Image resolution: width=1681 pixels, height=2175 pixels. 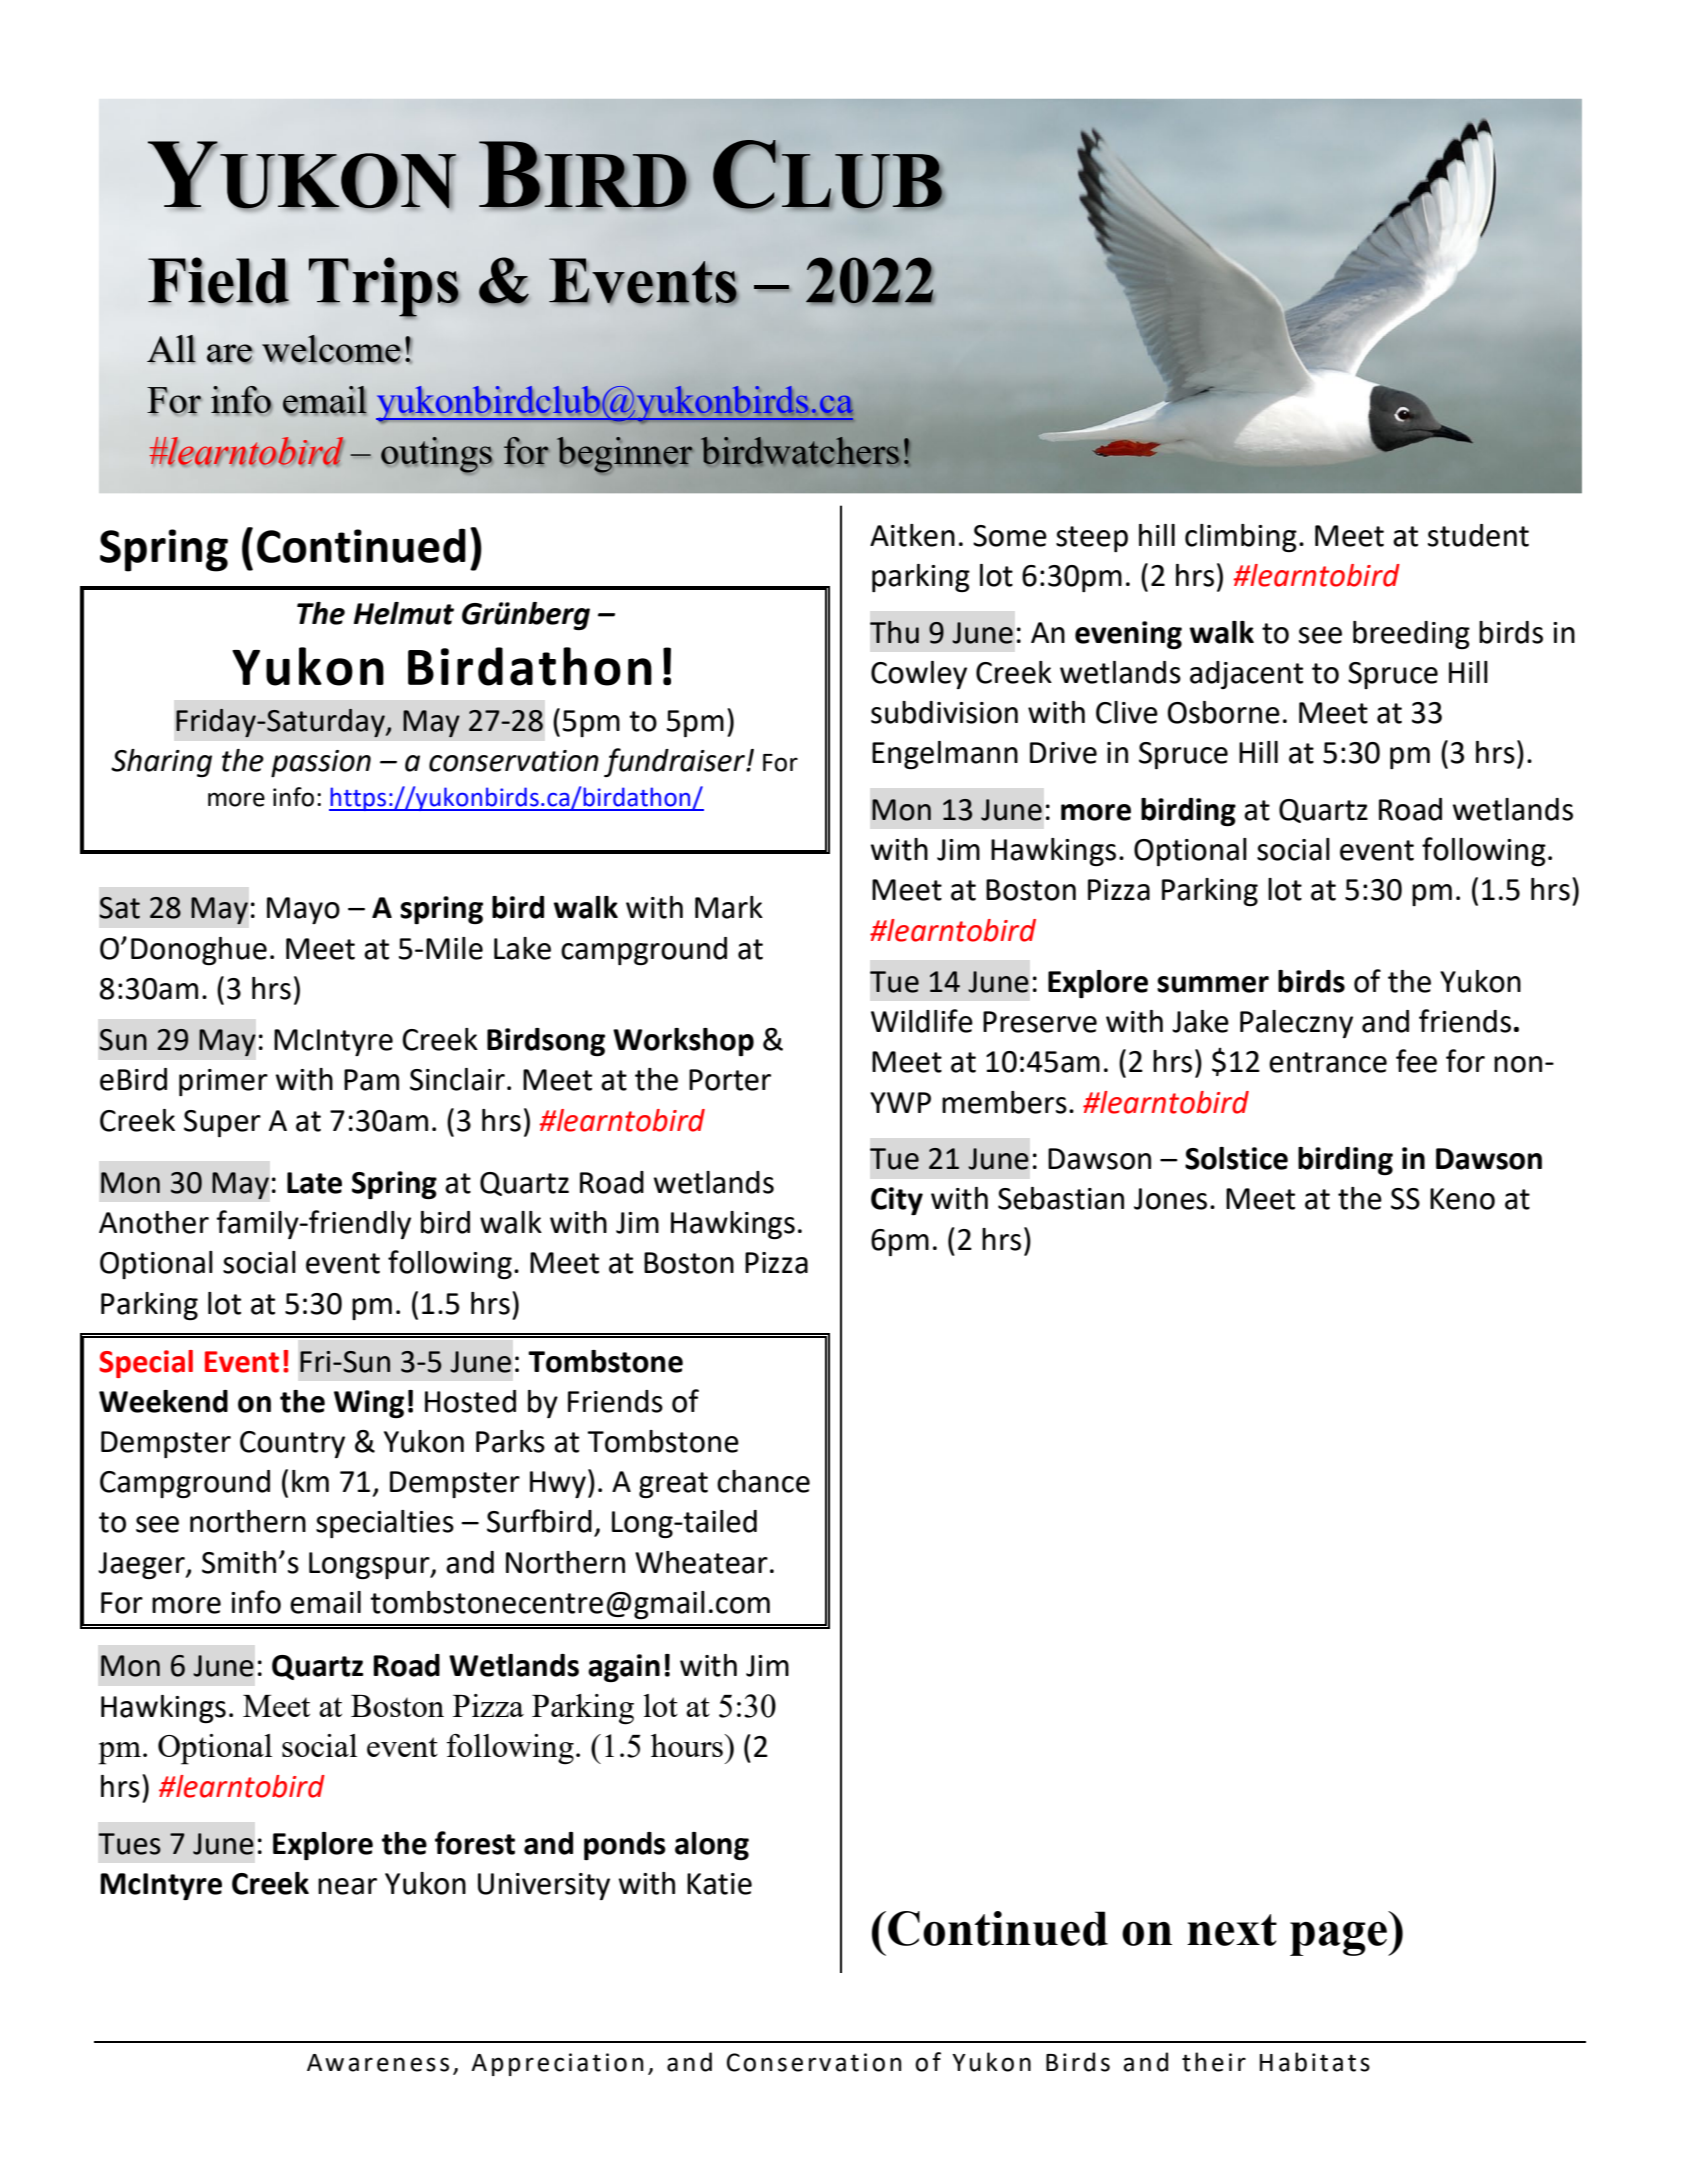 I want to click on entrance, so click(x=1328, y=1062).
